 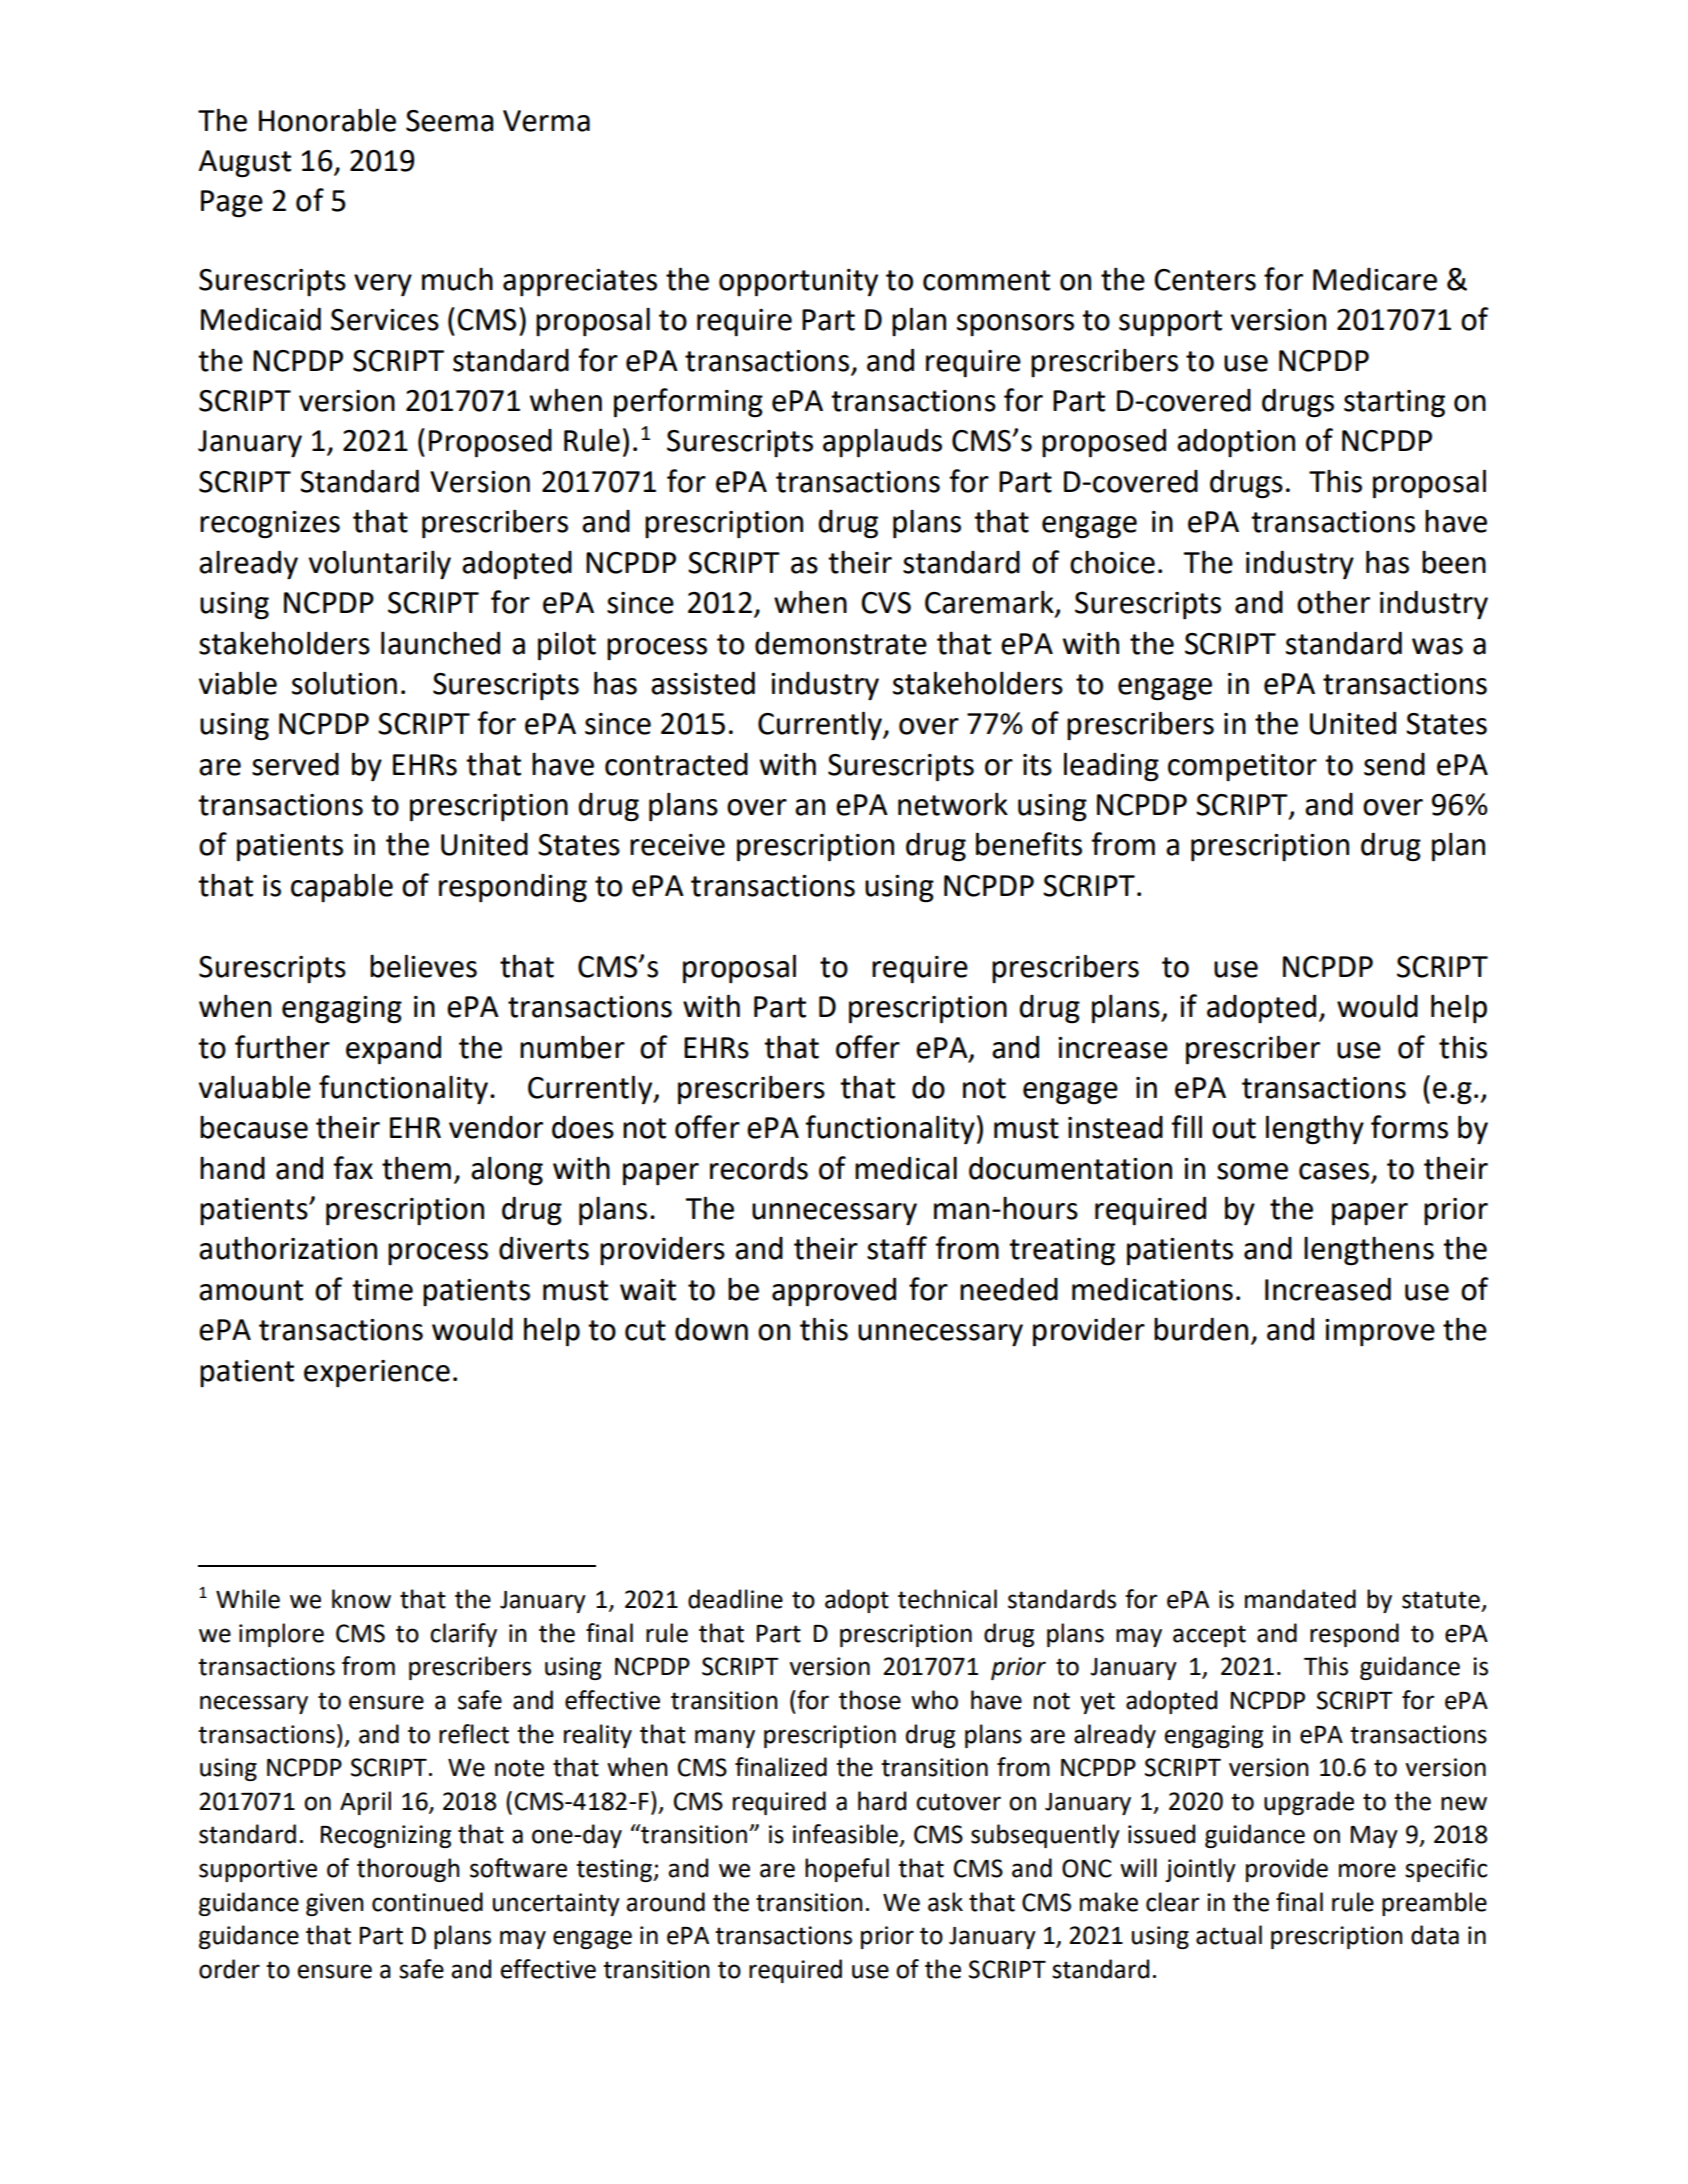 What do you see at coordinates (1242, 767) in the document?
I see `competitor` at bounding box center [1242, 767].
